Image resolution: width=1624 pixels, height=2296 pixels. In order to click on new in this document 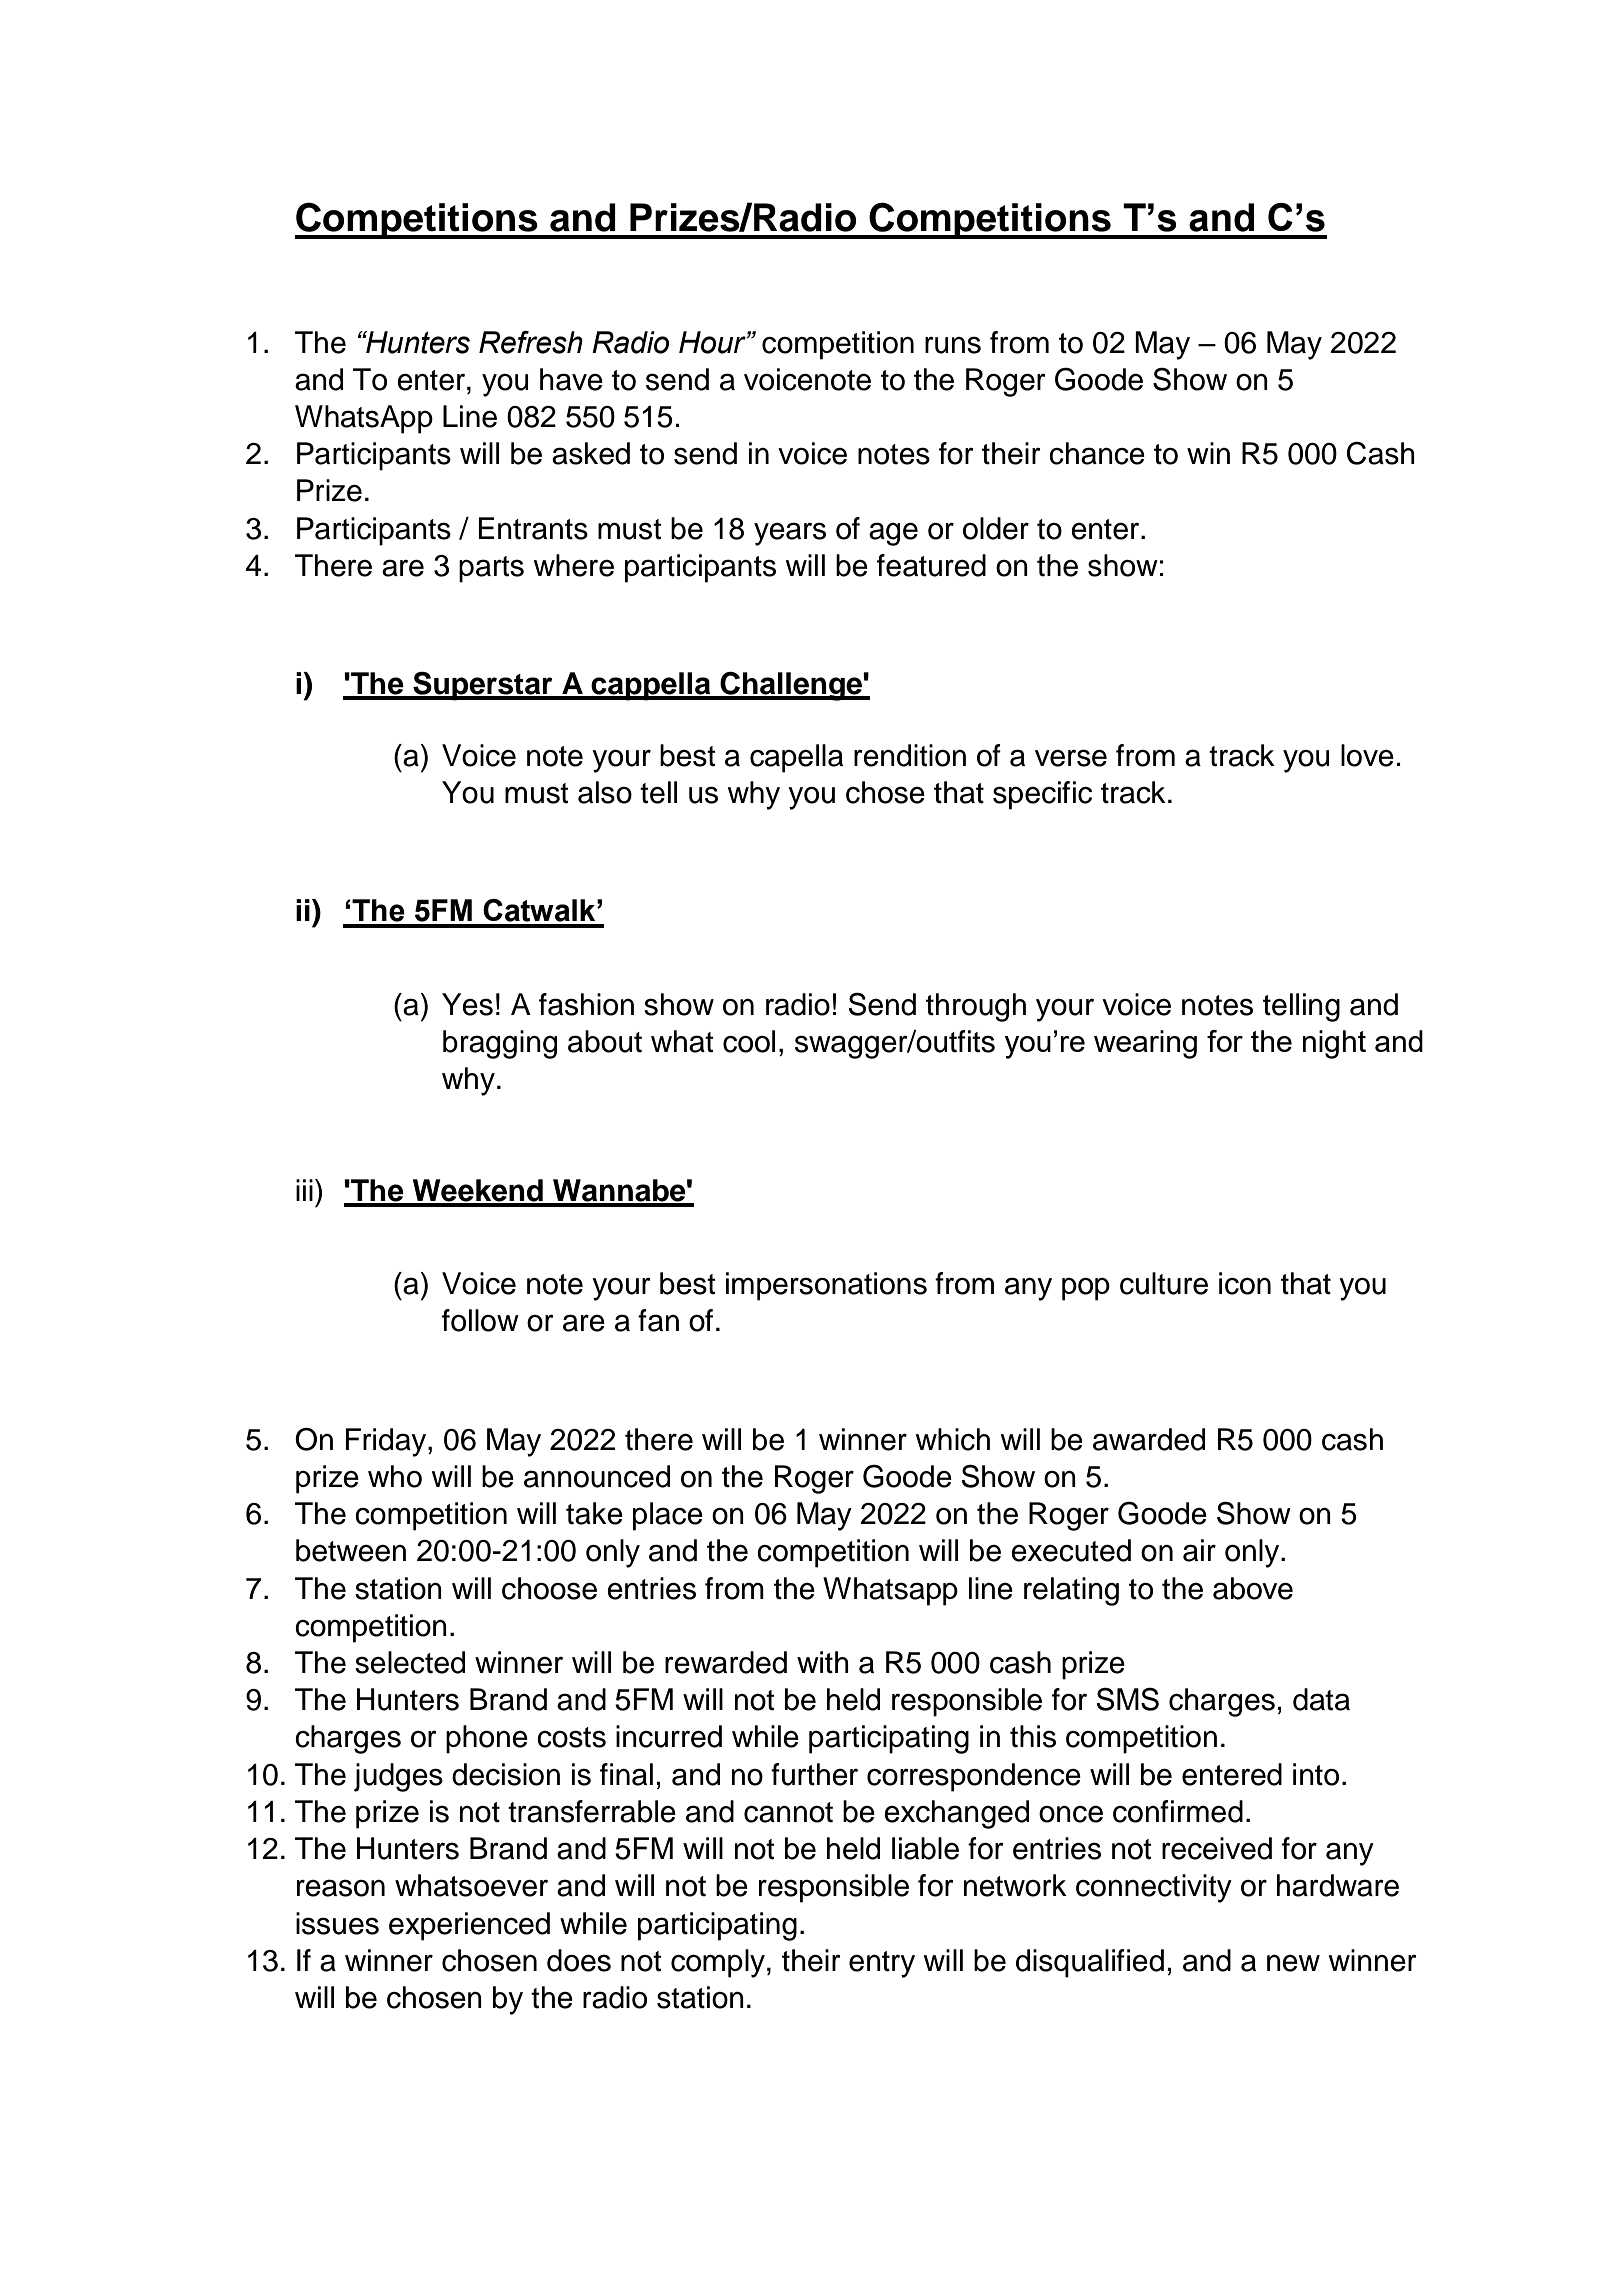, I will do `click(1293, 1963)`.
